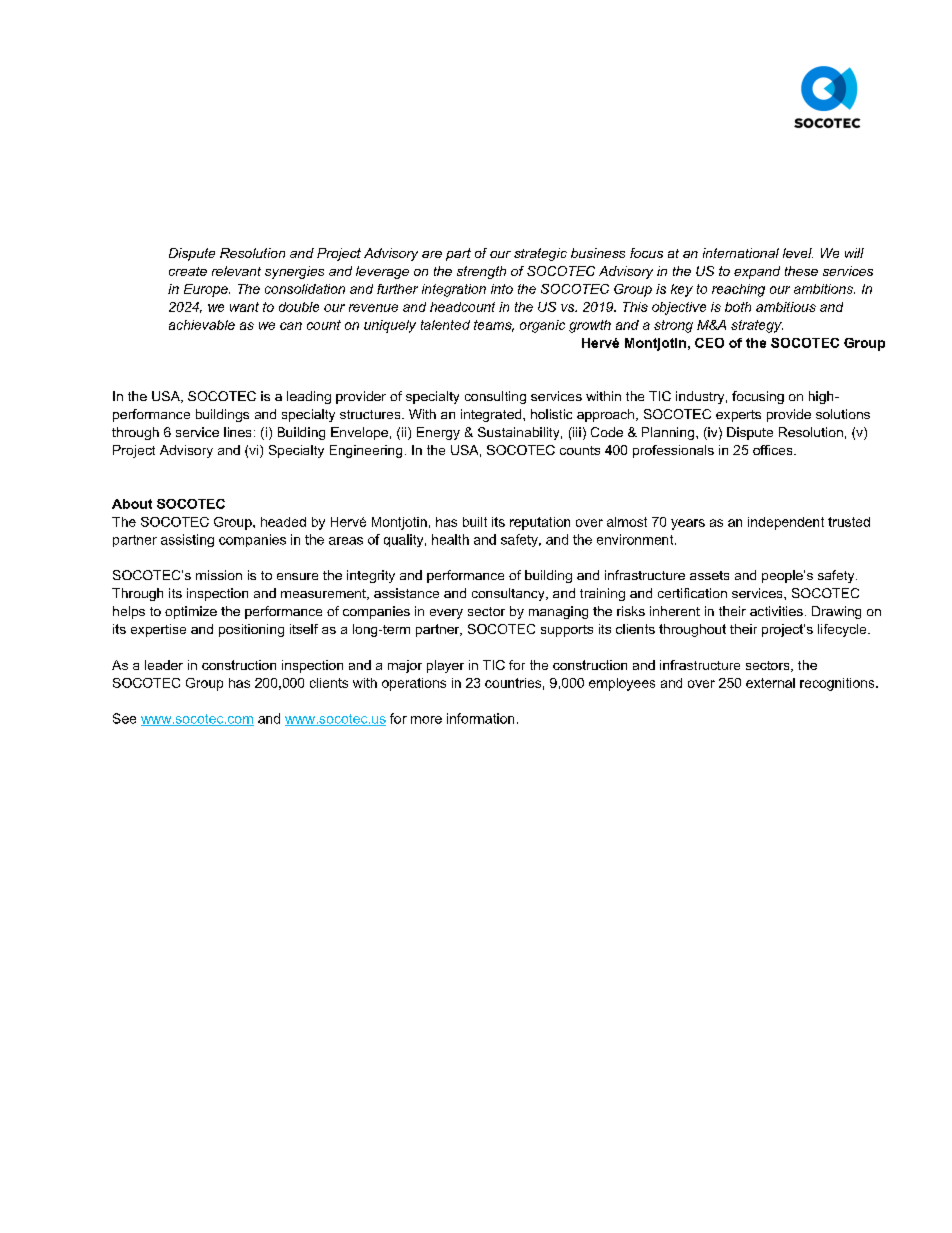  Describe the element at coordinates (709, 343) in the screenshot. I see `CEO` at that location.
